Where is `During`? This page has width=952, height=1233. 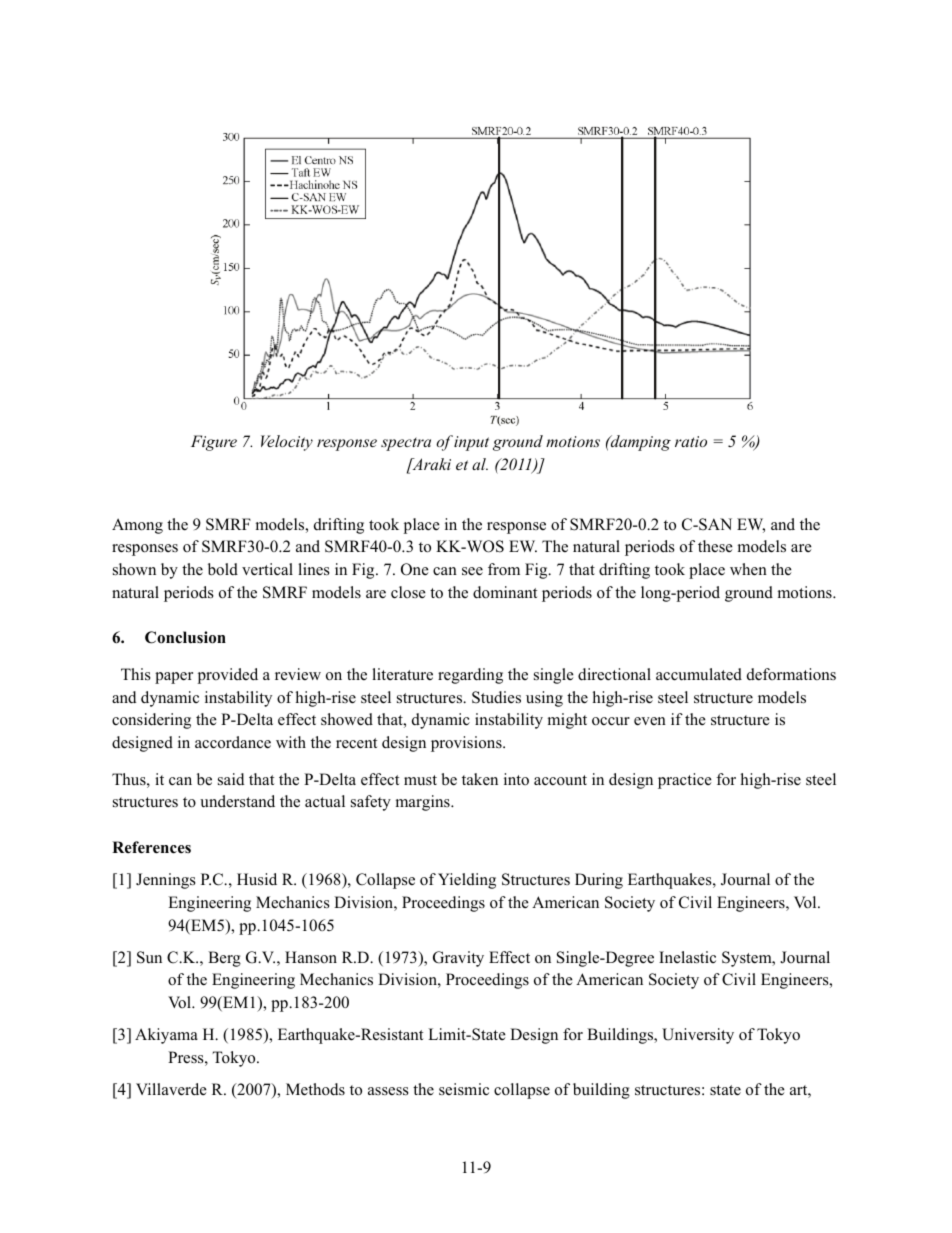 During is located at coordinates (599, 881).
